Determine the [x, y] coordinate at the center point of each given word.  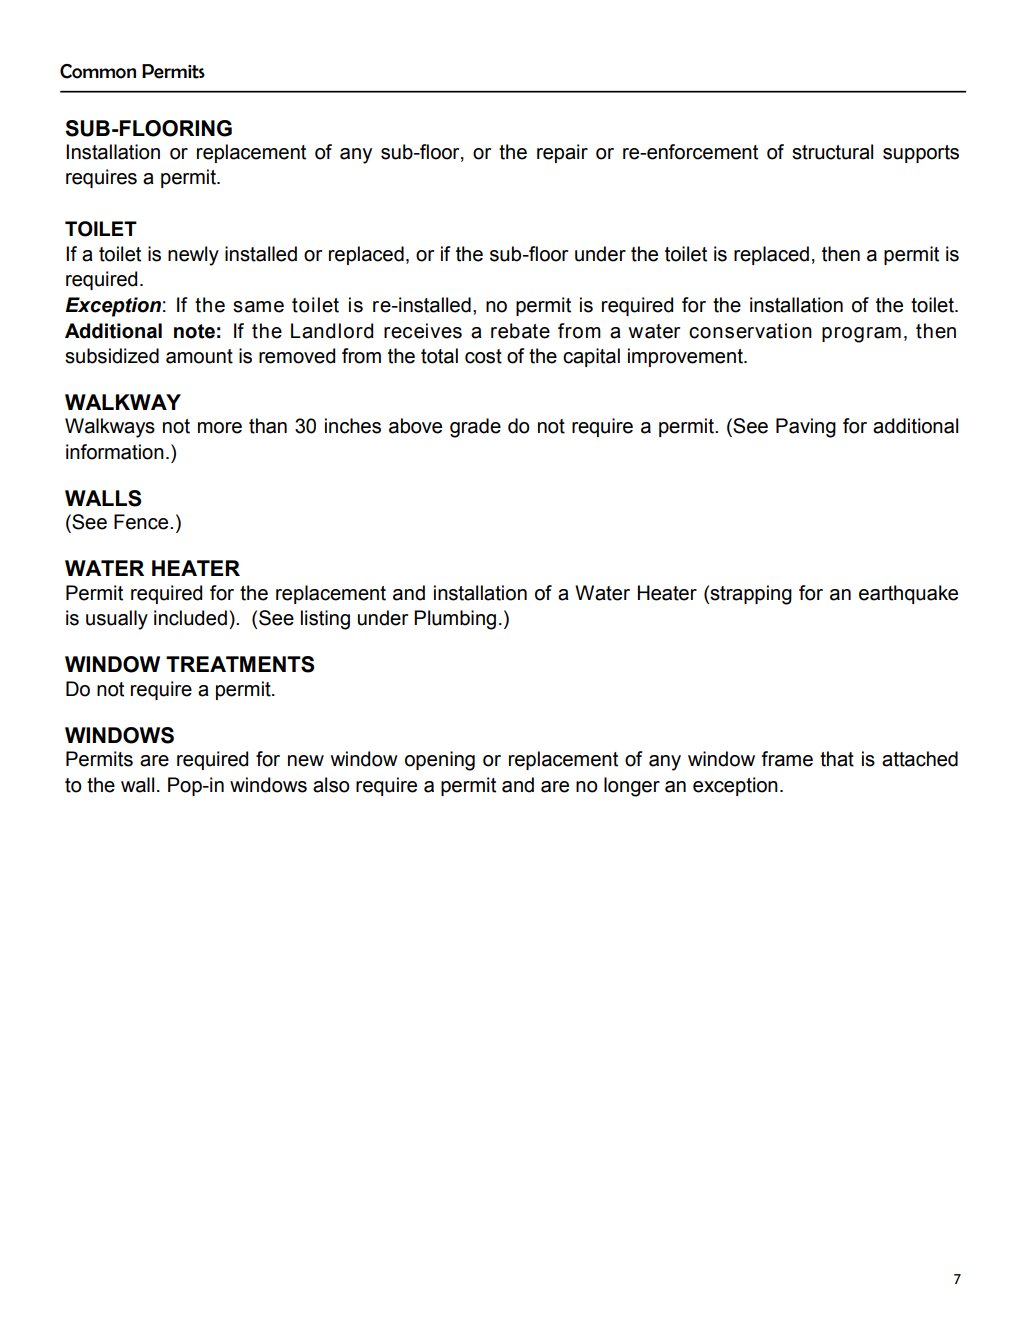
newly [193, 256]
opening [440, 761]
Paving [806, 428]
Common [98, 71]
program [861, 335]
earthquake [908, 594]
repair [562, 153]
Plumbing [455, 620]
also [331, 785]
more [220, 428]
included [190, 618]
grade [475, 428]
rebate [520, 331]
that [837, 759]
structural [832, 152]
